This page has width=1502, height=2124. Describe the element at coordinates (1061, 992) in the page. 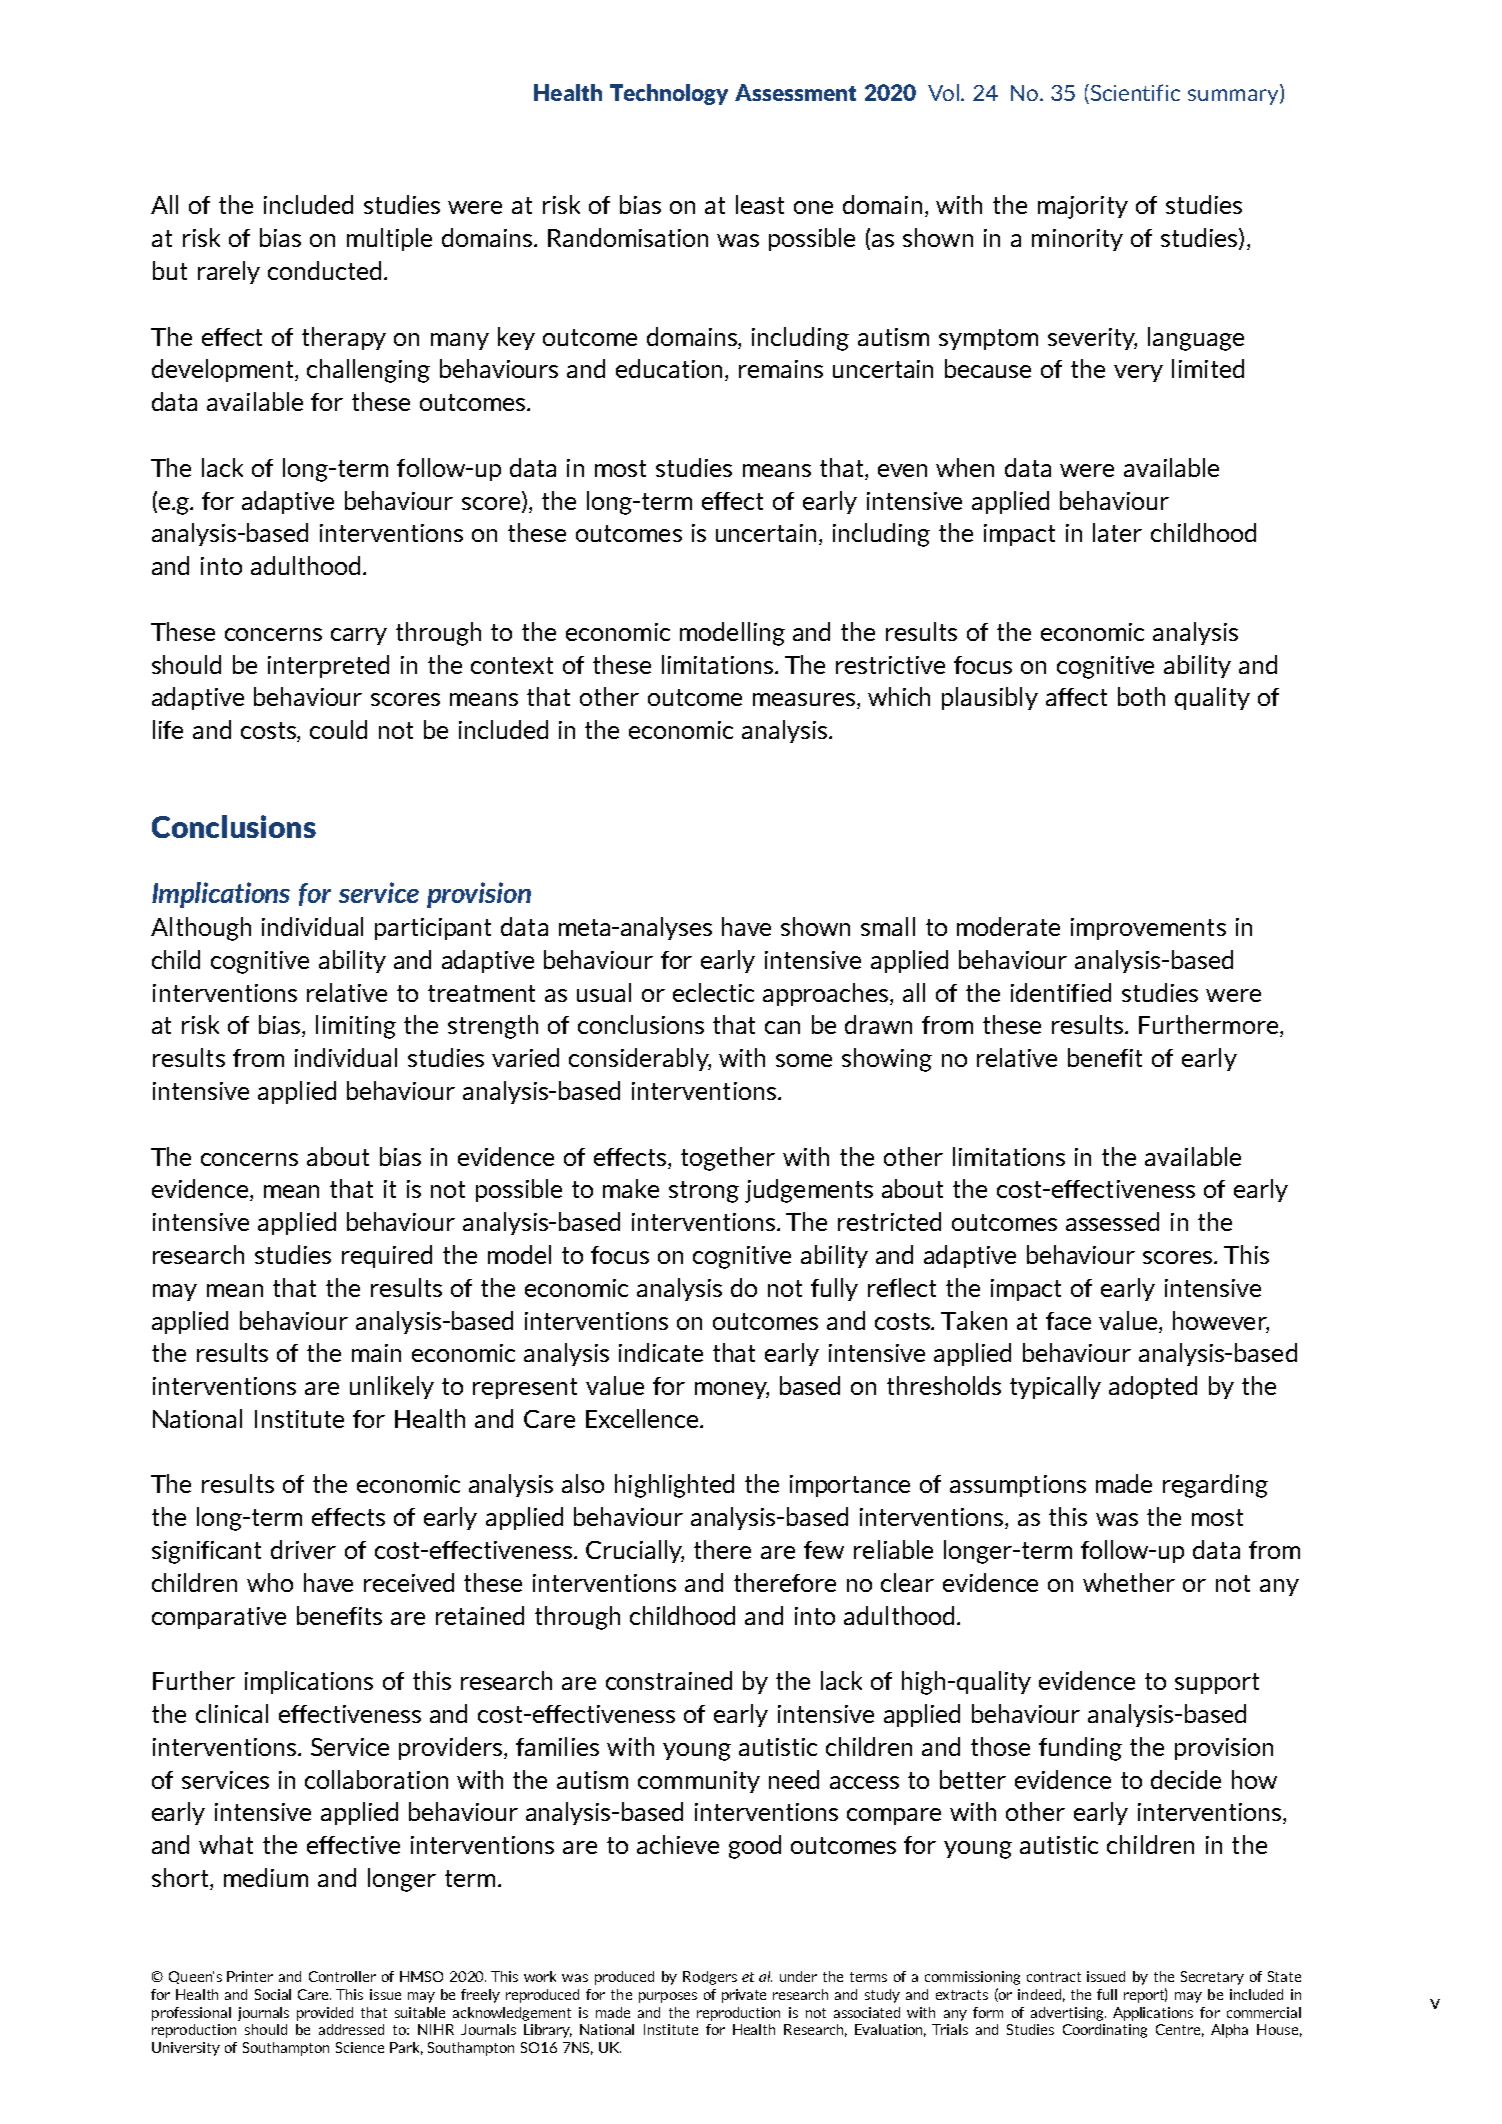

I see `identified` at that location.
